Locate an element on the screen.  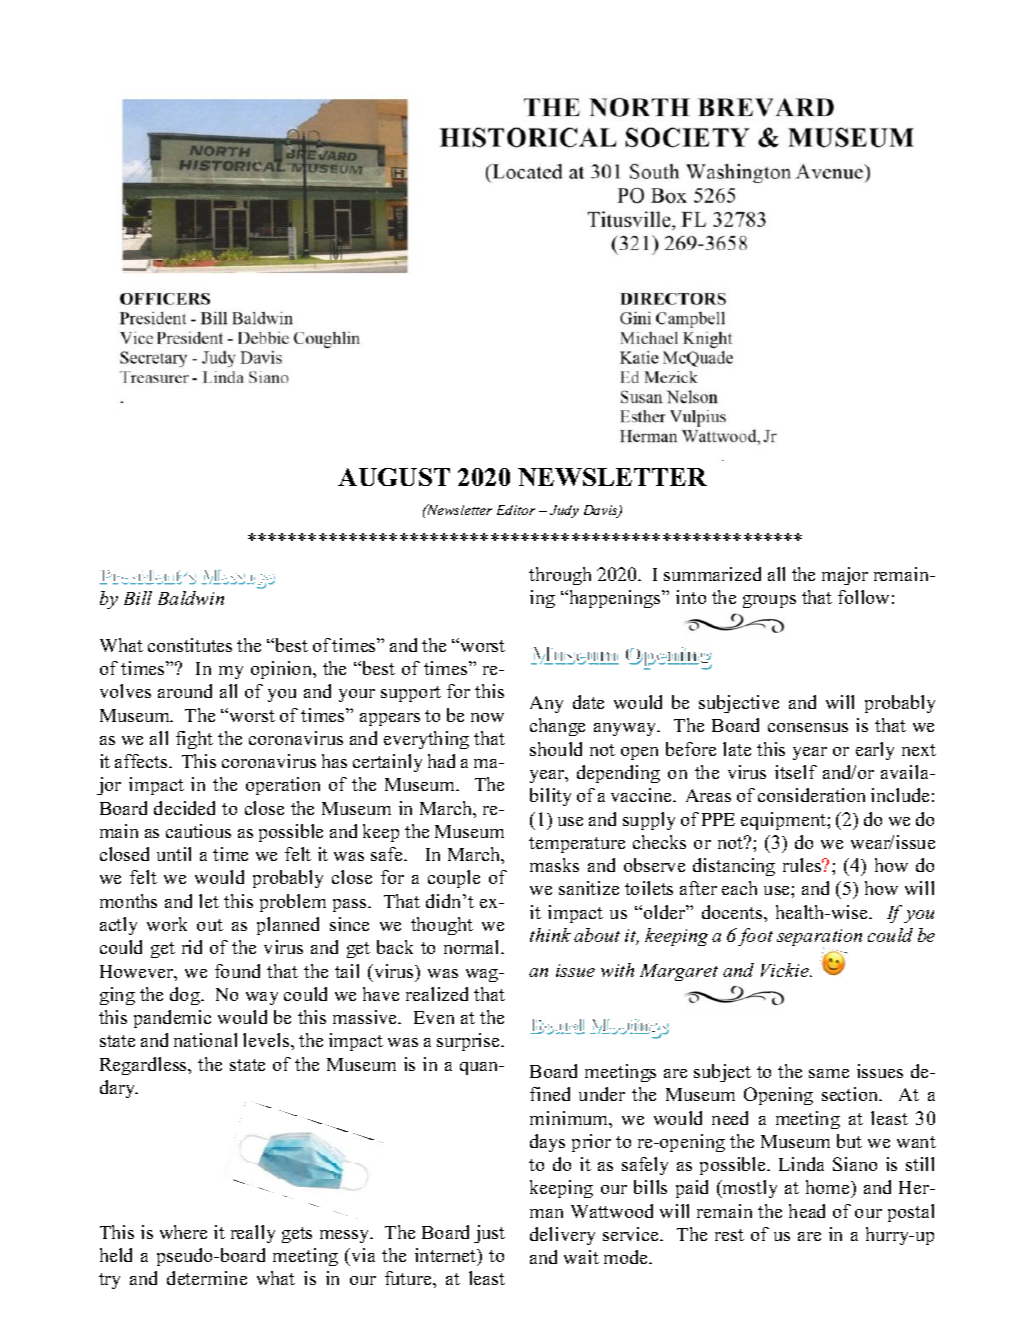
should is located at coordinates (556, 749).
